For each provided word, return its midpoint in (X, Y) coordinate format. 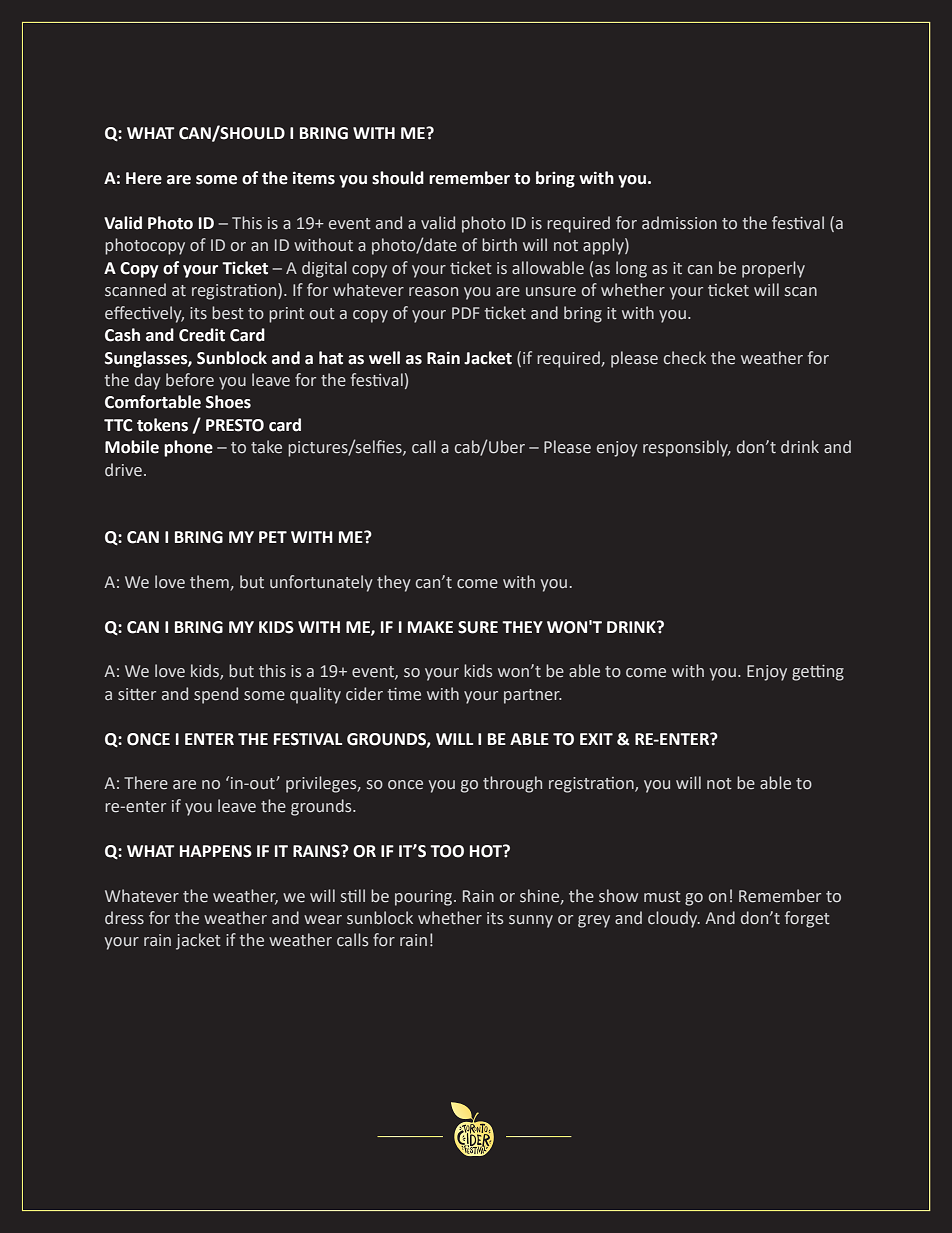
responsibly (687, 448)
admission (679, 223)
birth (499, 244)
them (209, 582)
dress (124, 918)
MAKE (430, 627)
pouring (425, 898)
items (314, 178)
